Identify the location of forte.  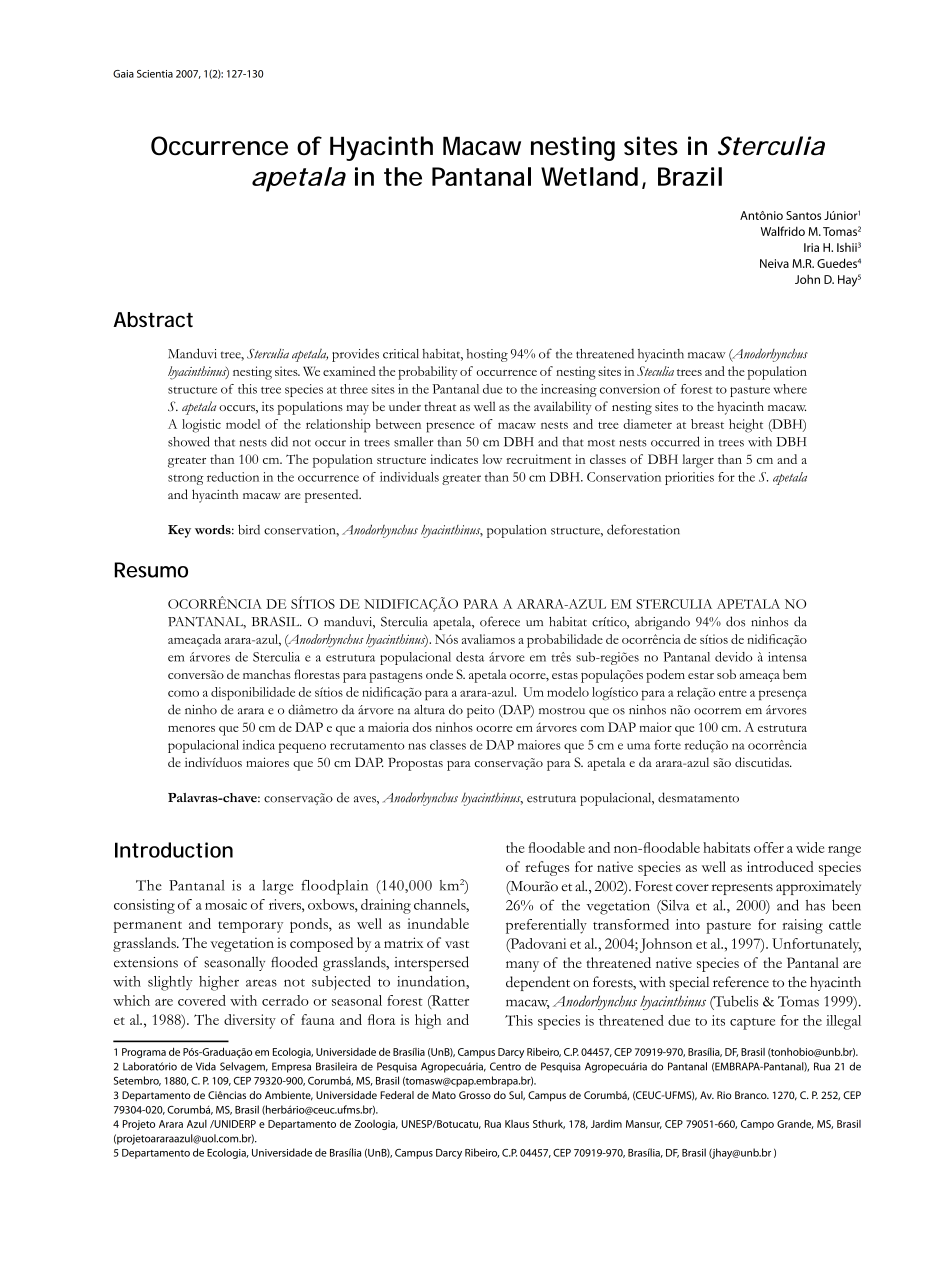
(667, 745).
